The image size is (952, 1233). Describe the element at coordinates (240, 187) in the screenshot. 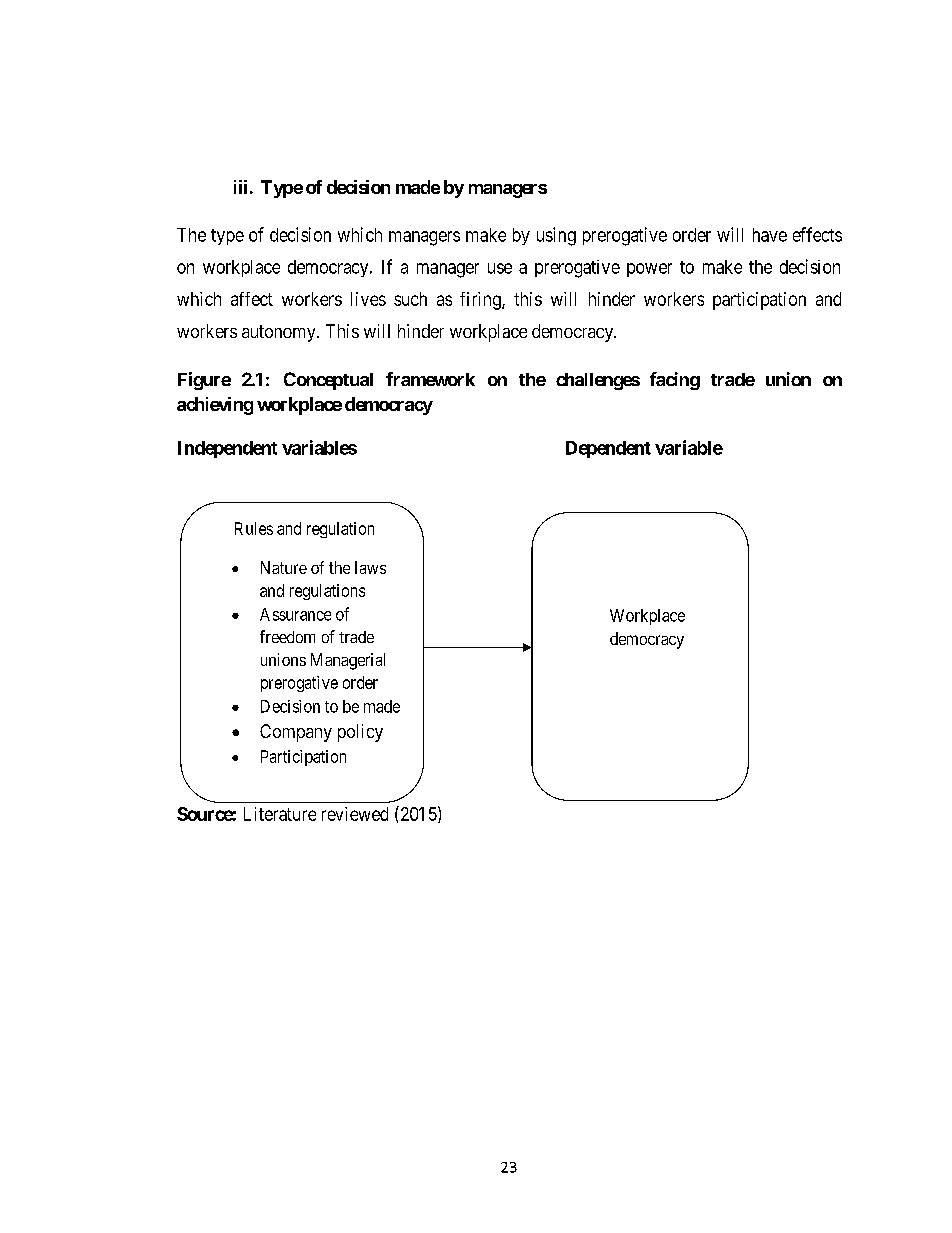

I see `iii` at that location.
